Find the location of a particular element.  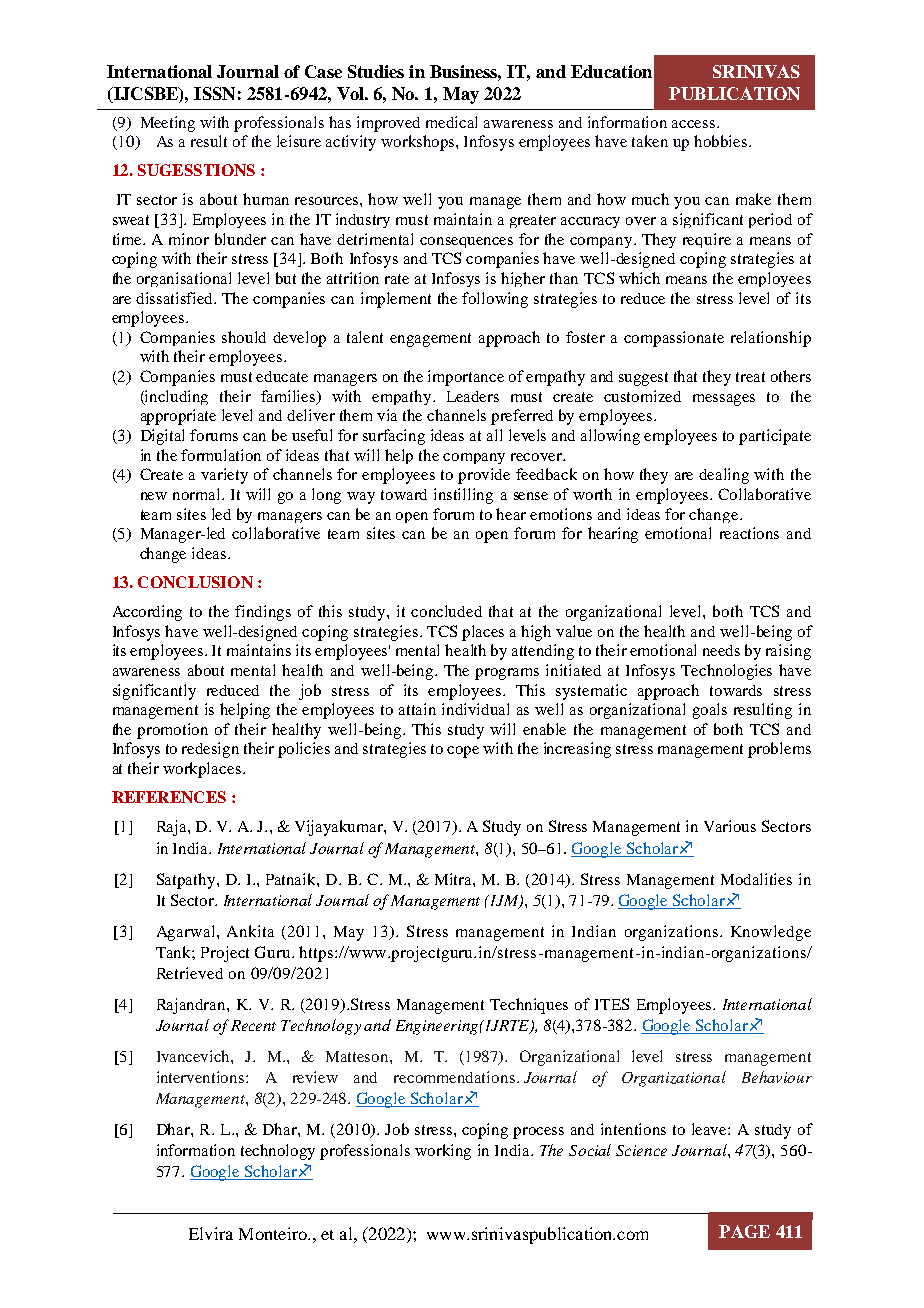

cope is located at coordinates (463, 752).
